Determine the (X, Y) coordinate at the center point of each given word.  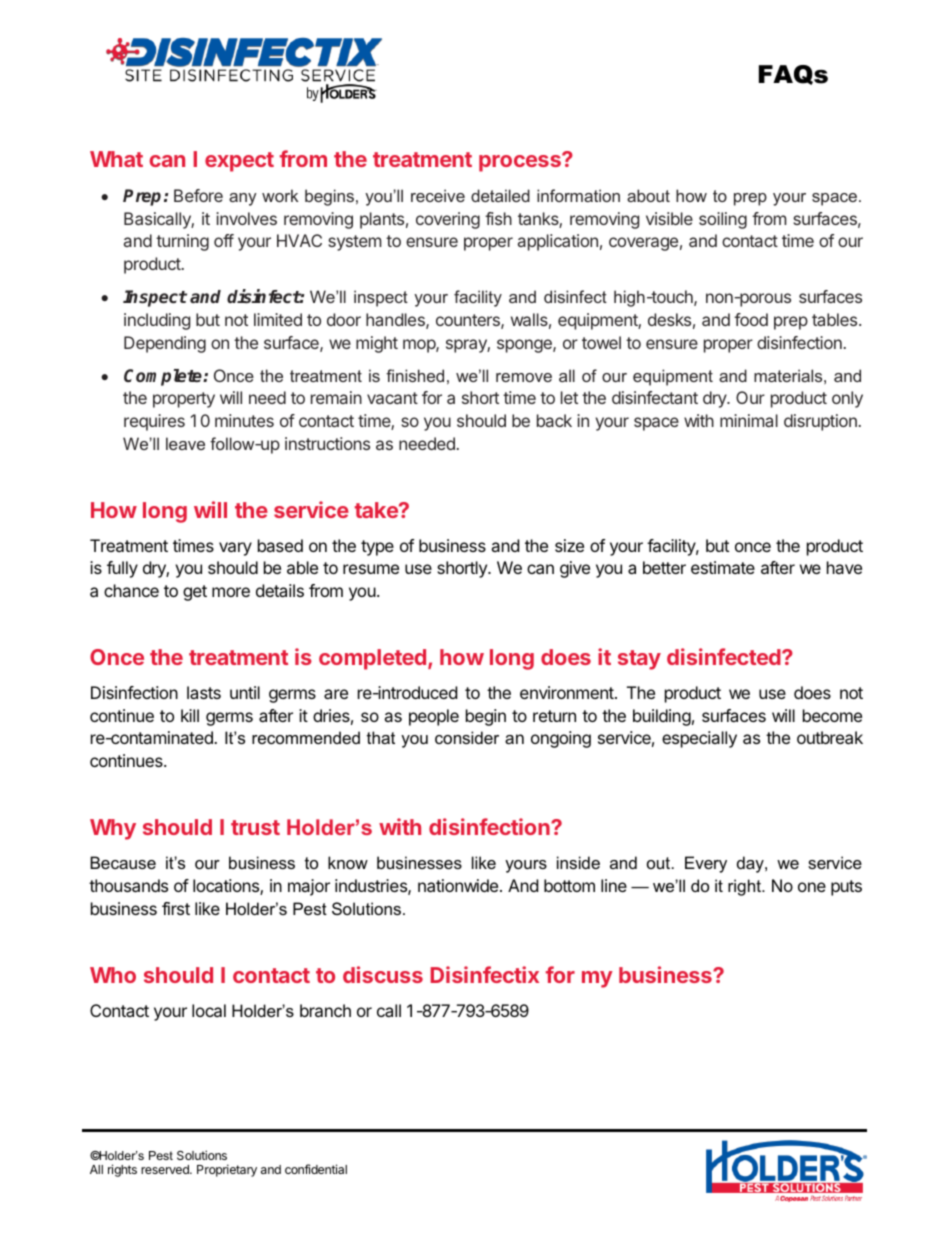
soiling (723, 220)
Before (198, 195)
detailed (500, 195)
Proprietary (227, 1170)
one (812, 887)
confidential (316, 1169)
